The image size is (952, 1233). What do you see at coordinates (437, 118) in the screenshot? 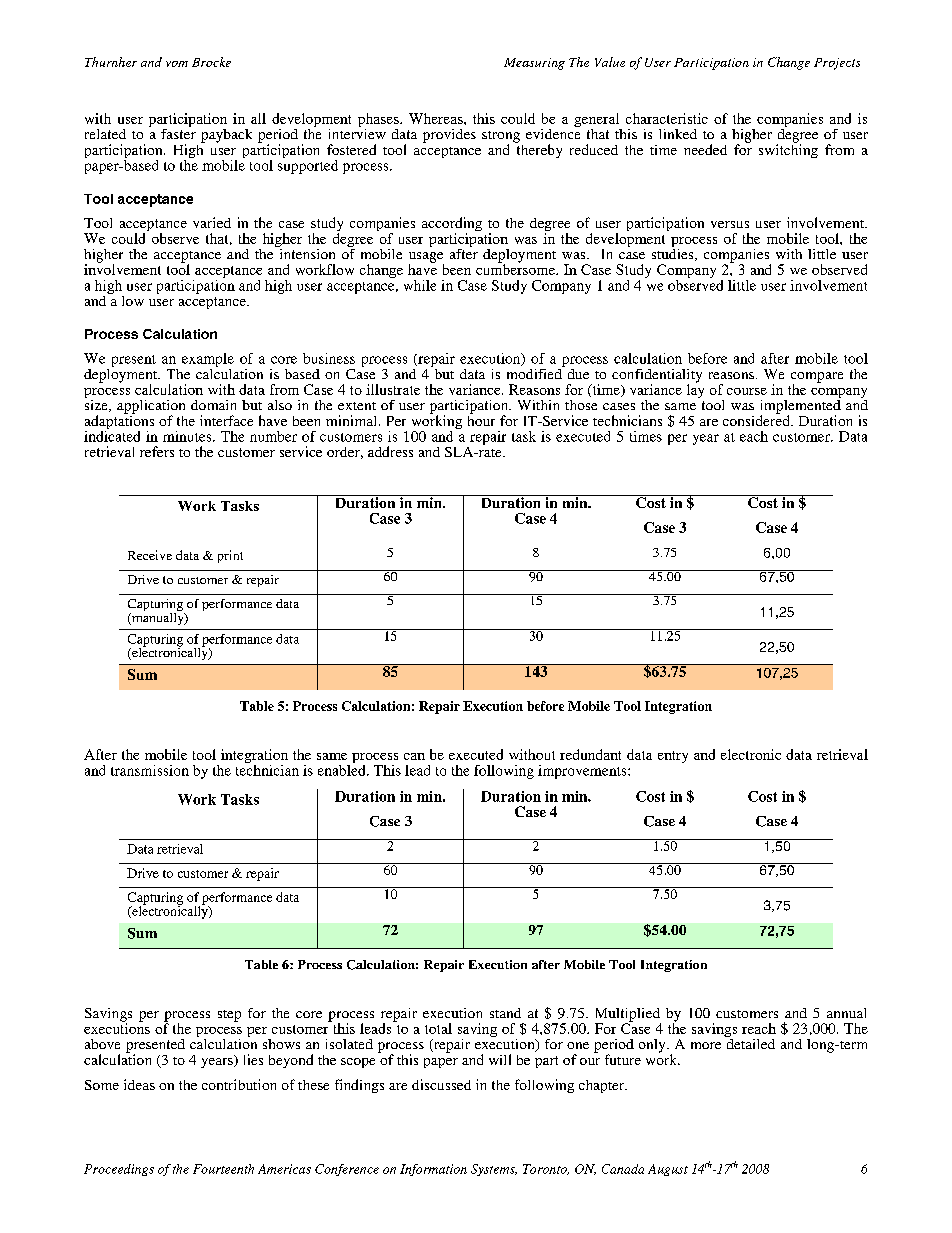
I see `Whereas` at bounding box center [437, 118].
